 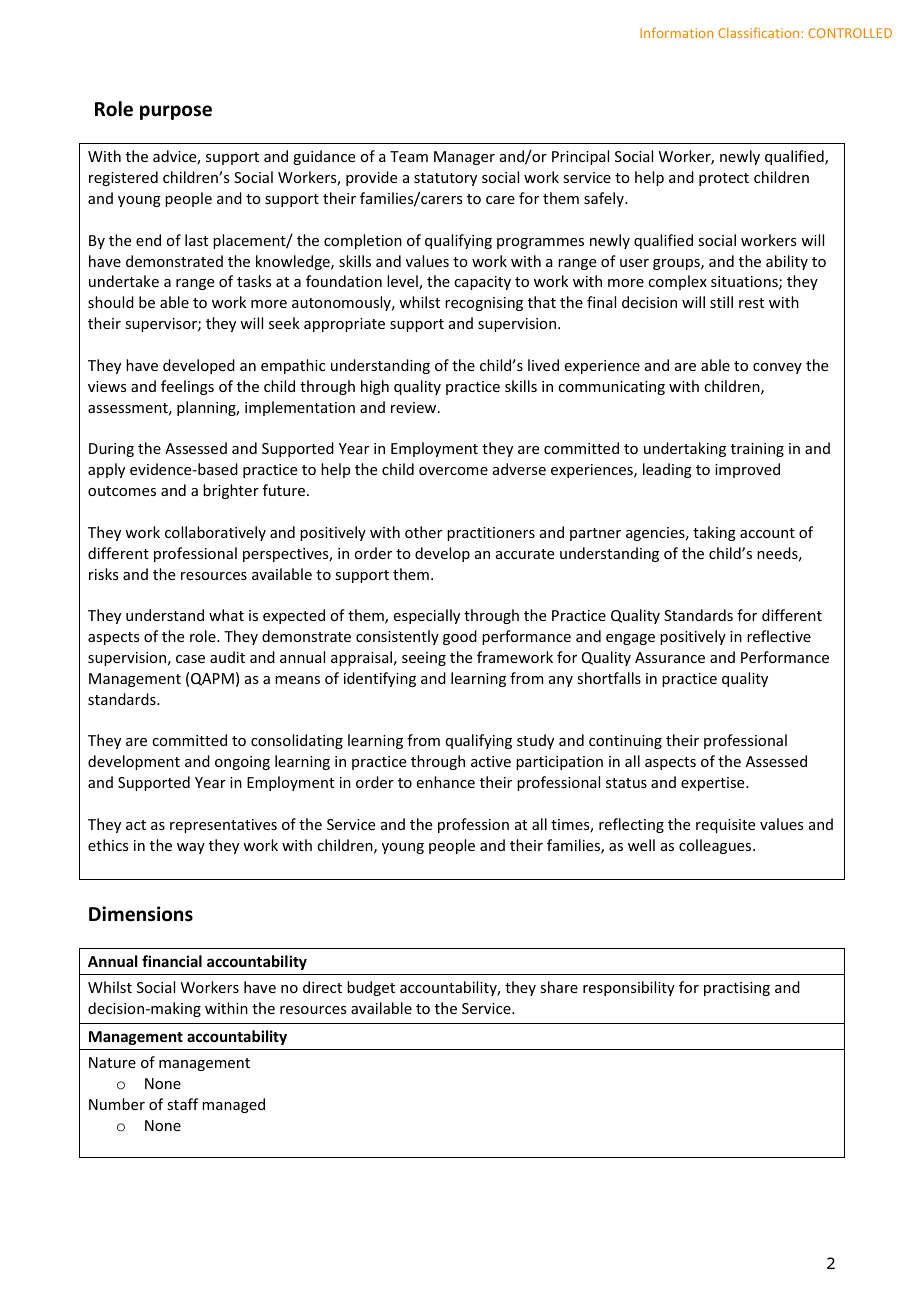 I want to click on enhance, so click(x=446, y=782).
